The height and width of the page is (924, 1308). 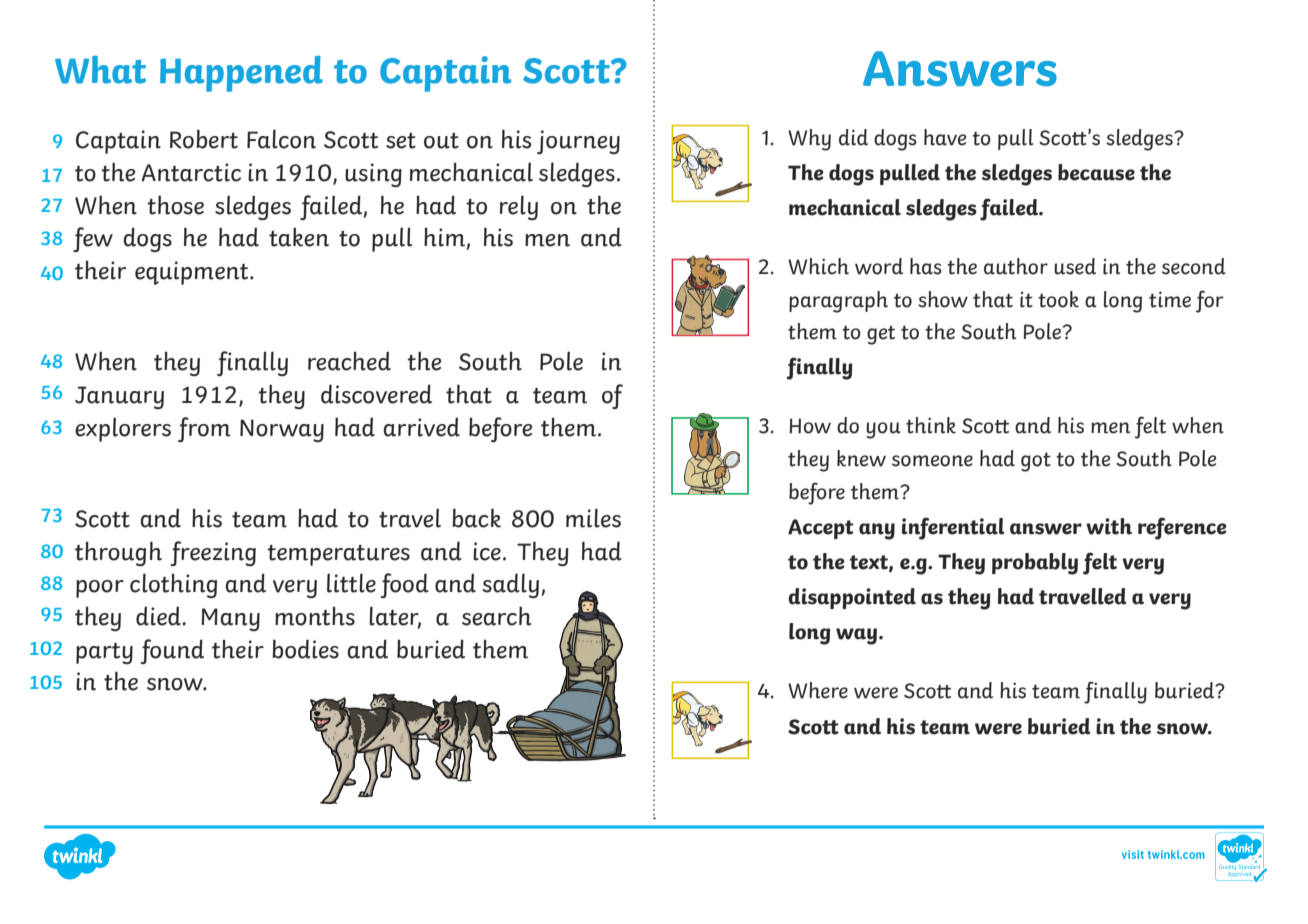 I want to click on disappointed, so click(x=852, y=598).
